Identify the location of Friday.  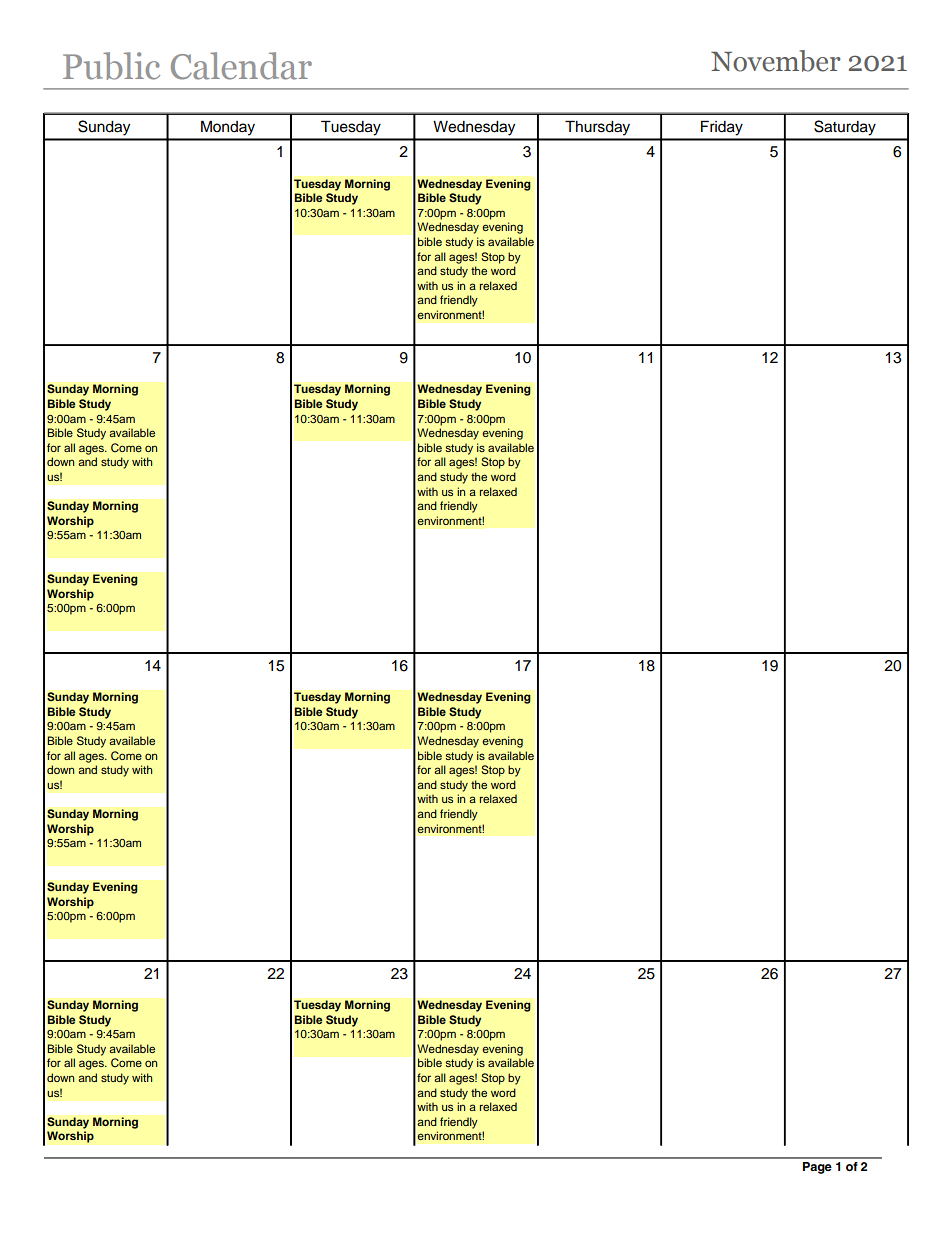
(722, 128).
